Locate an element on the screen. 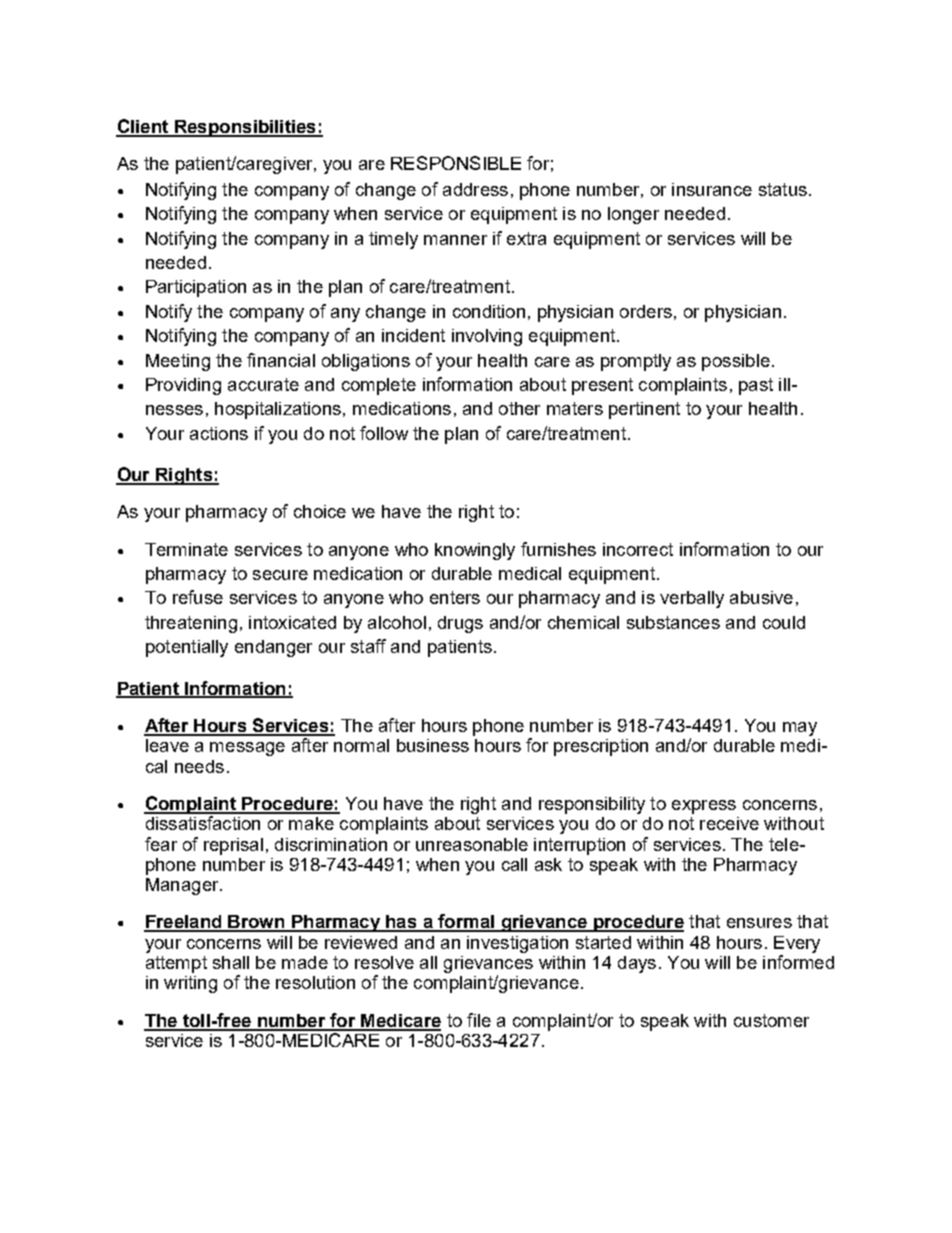  knowingly is located at coordinates (475, 551).
